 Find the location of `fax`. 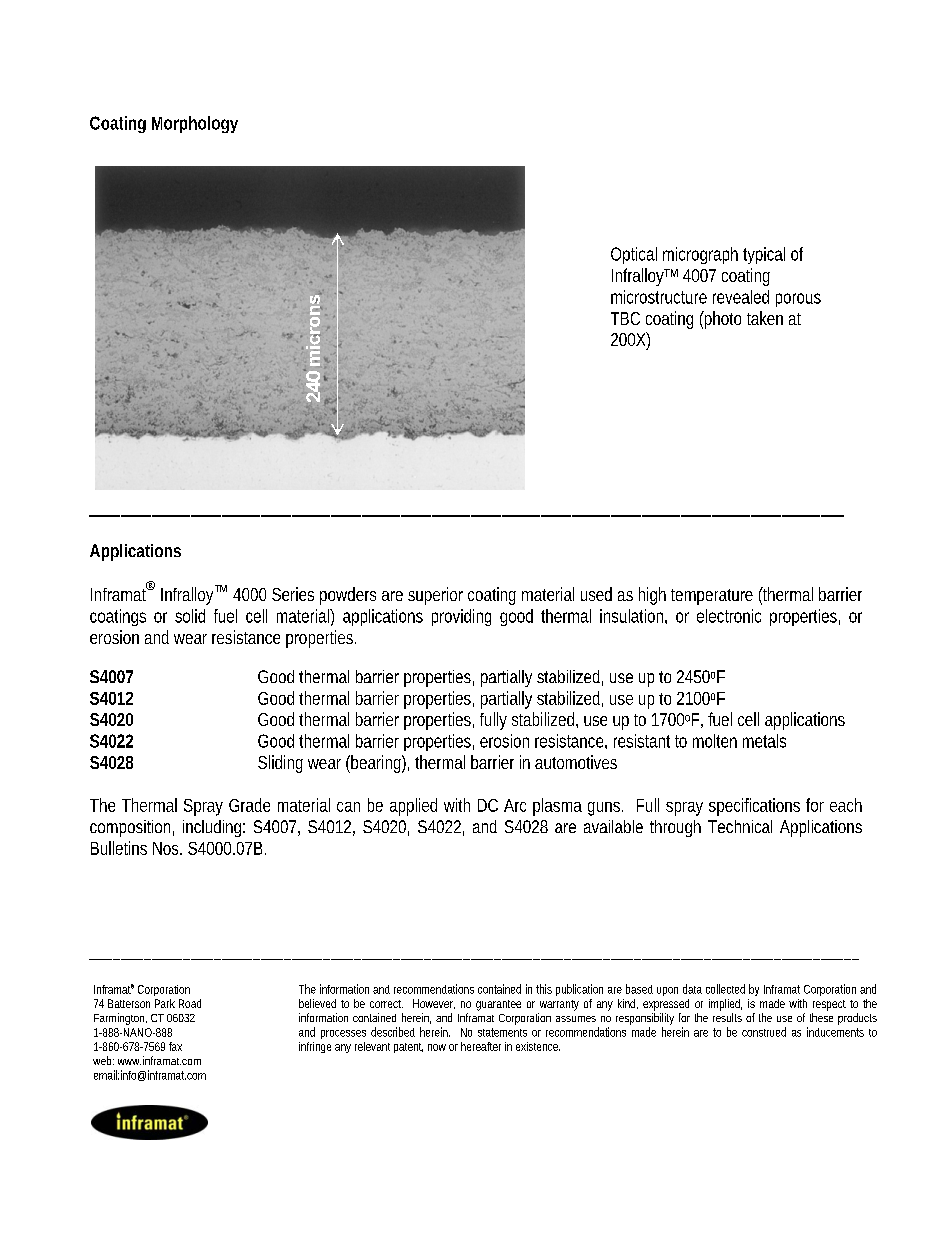

fax is located at coordinates (175, 1046).
